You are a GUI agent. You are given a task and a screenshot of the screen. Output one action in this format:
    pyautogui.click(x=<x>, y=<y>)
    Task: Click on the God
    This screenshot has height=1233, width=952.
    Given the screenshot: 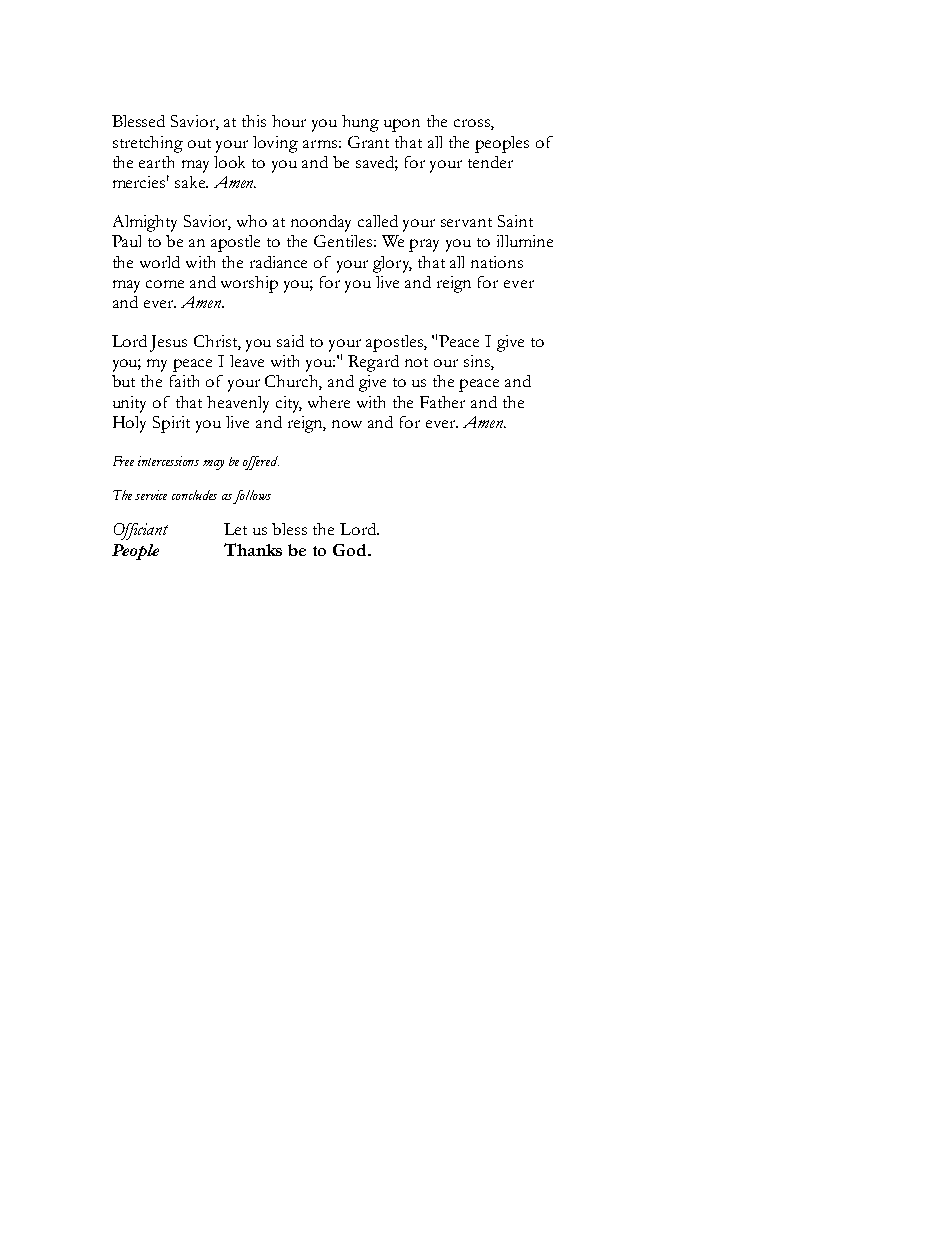 What is the action you would take?
    pyautogui.click(x=351, y=550)
